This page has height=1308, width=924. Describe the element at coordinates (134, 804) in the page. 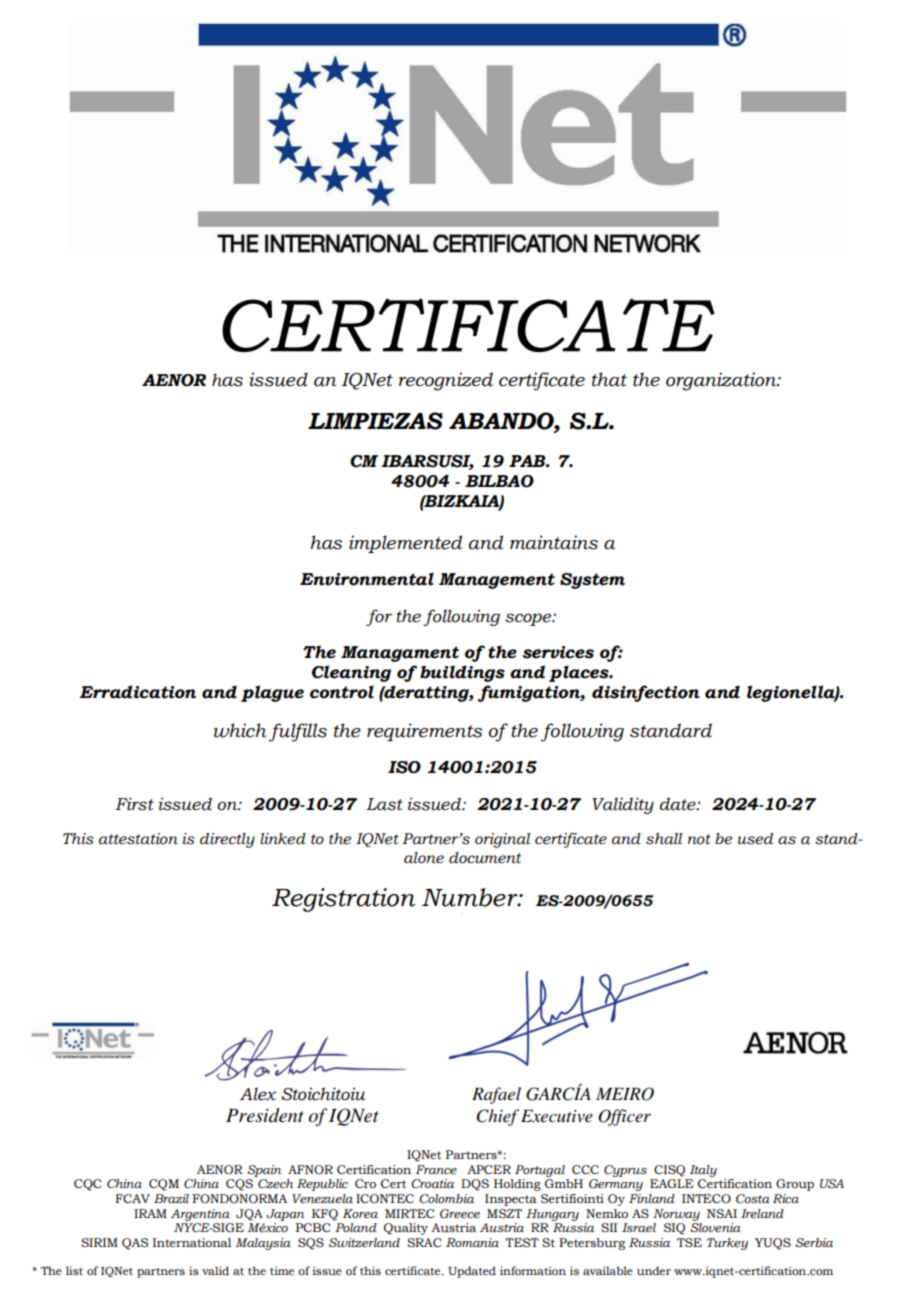

I see `First` at that location.
